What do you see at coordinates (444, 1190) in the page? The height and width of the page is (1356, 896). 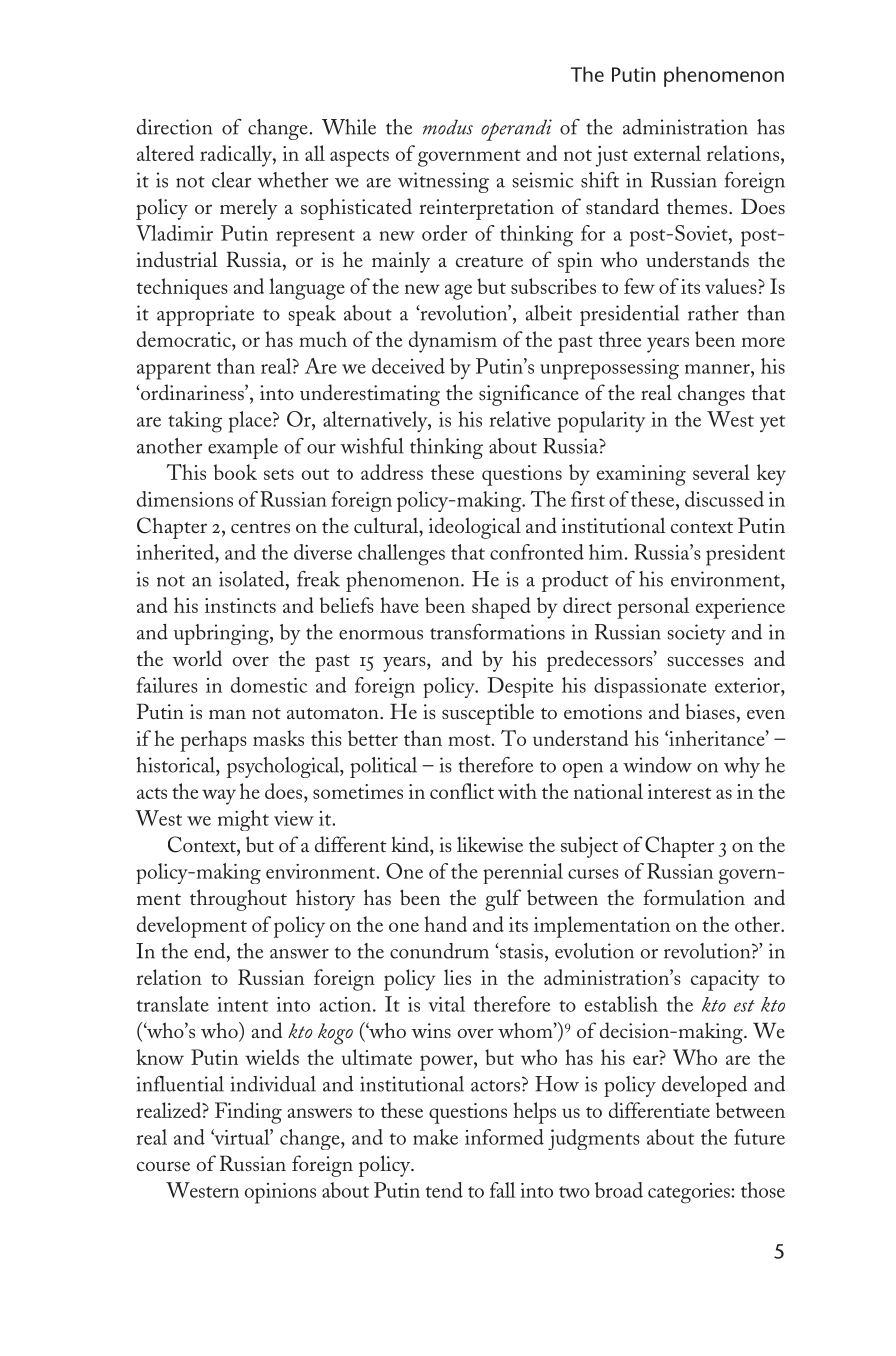 I see `tend` at bounding box center [444, 1190].
